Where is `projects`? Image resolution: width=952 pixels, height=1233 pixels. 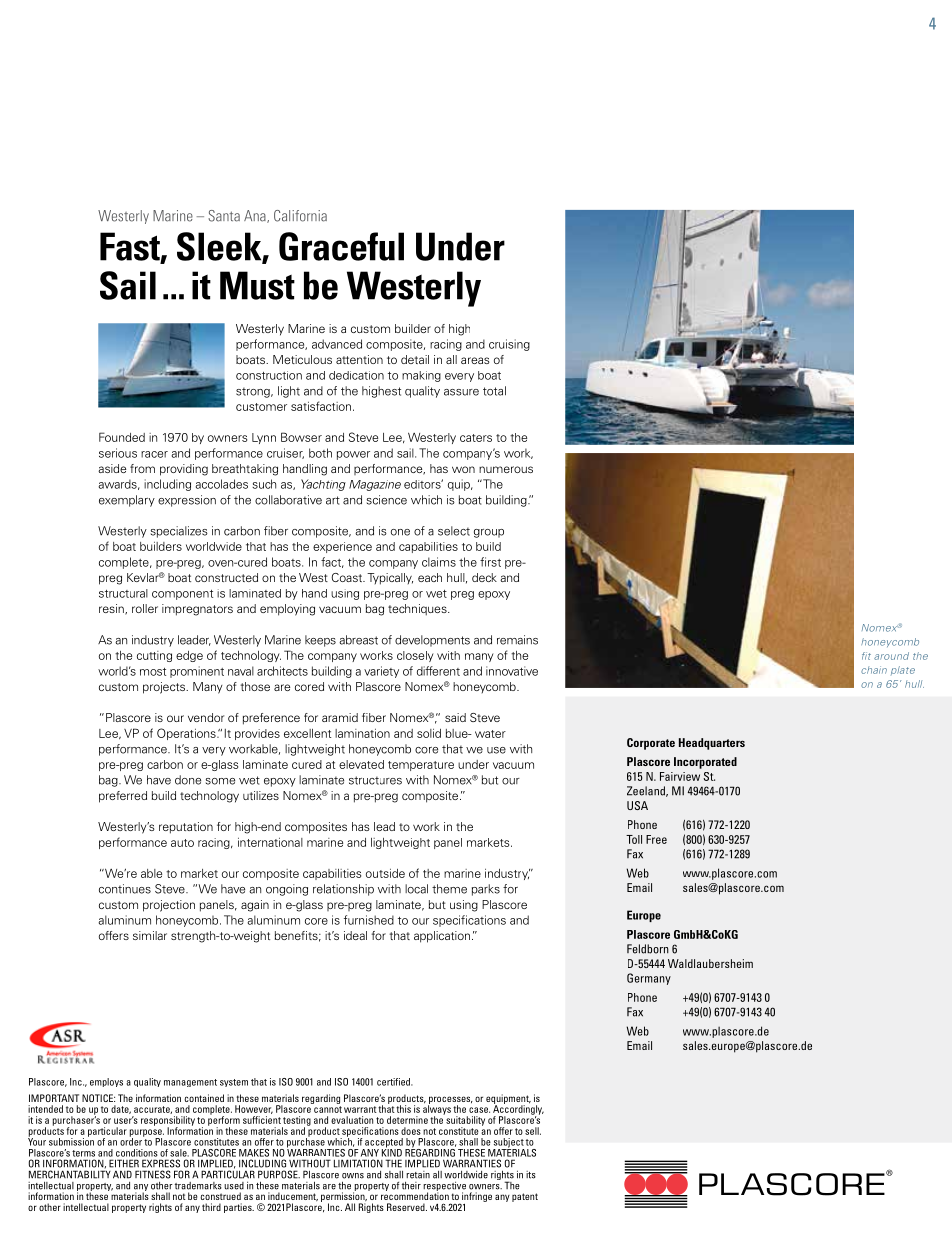
projects is located at coordinates (165, 688).
